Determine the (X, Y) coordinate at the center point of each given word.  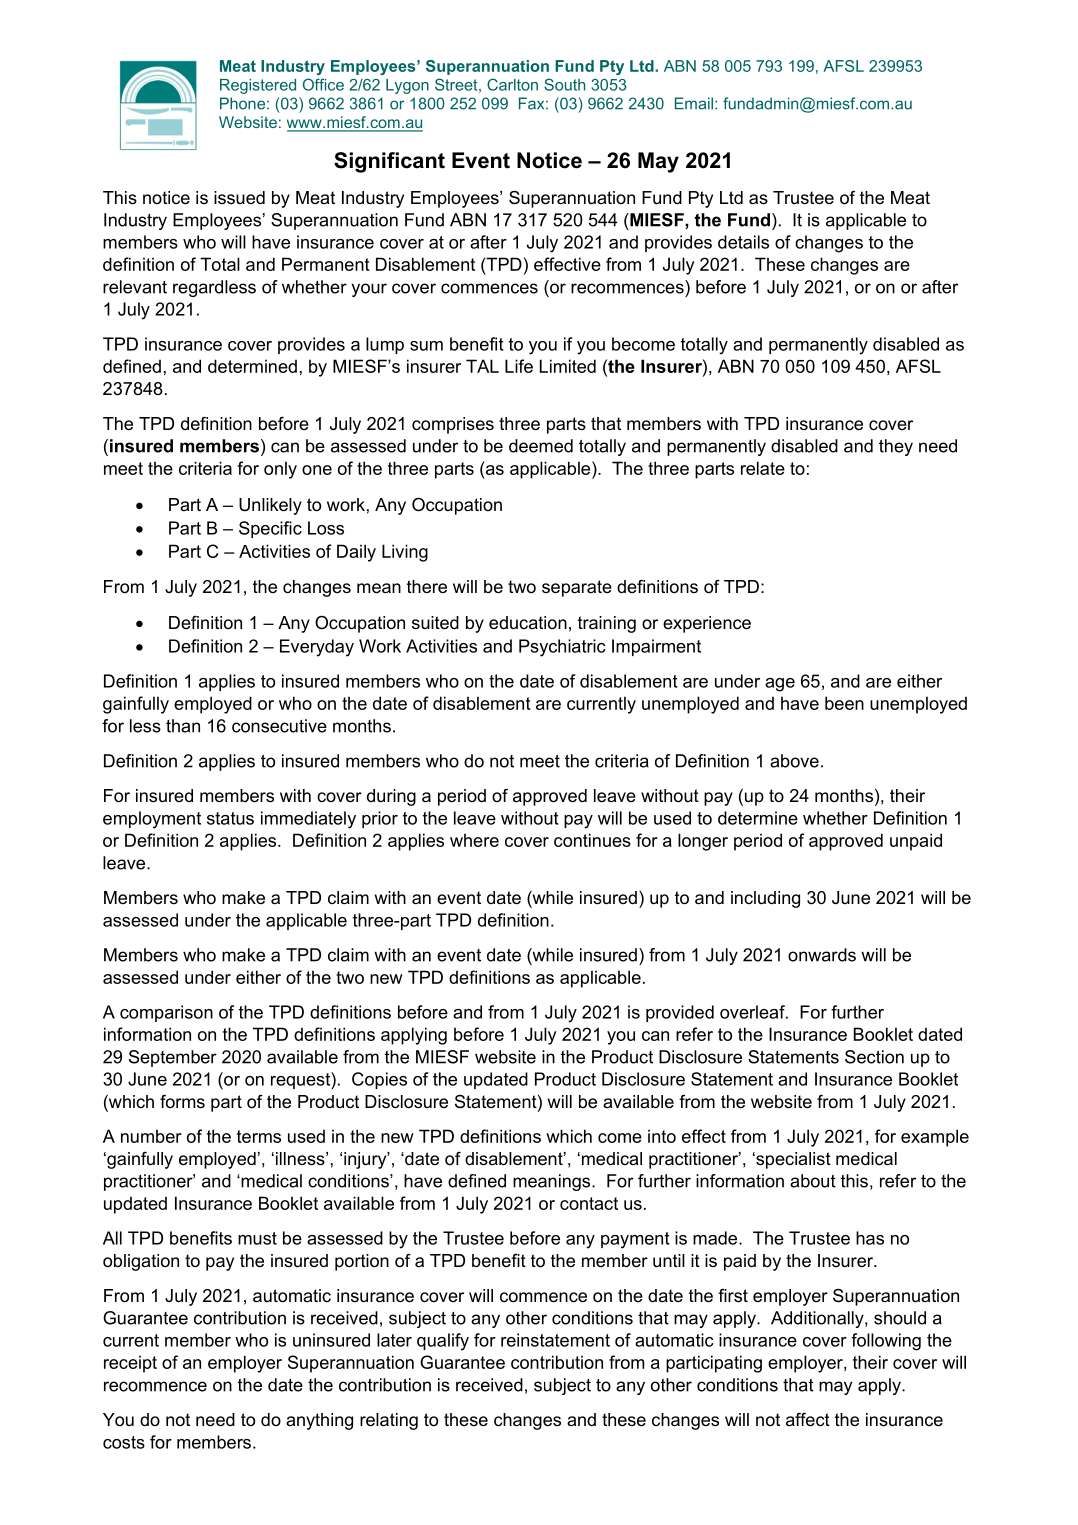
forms (182, 1101)
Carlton (512, 84)
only (280, 470)
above (794, 761)
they (896, 447)
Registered (258, 86)
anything (319, 1421)
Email (694, 103)
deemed (541, 446)
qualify (443, 1342)
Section (874, 1057)
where (474, 840)
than (183, 726)
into (662, 1136)
